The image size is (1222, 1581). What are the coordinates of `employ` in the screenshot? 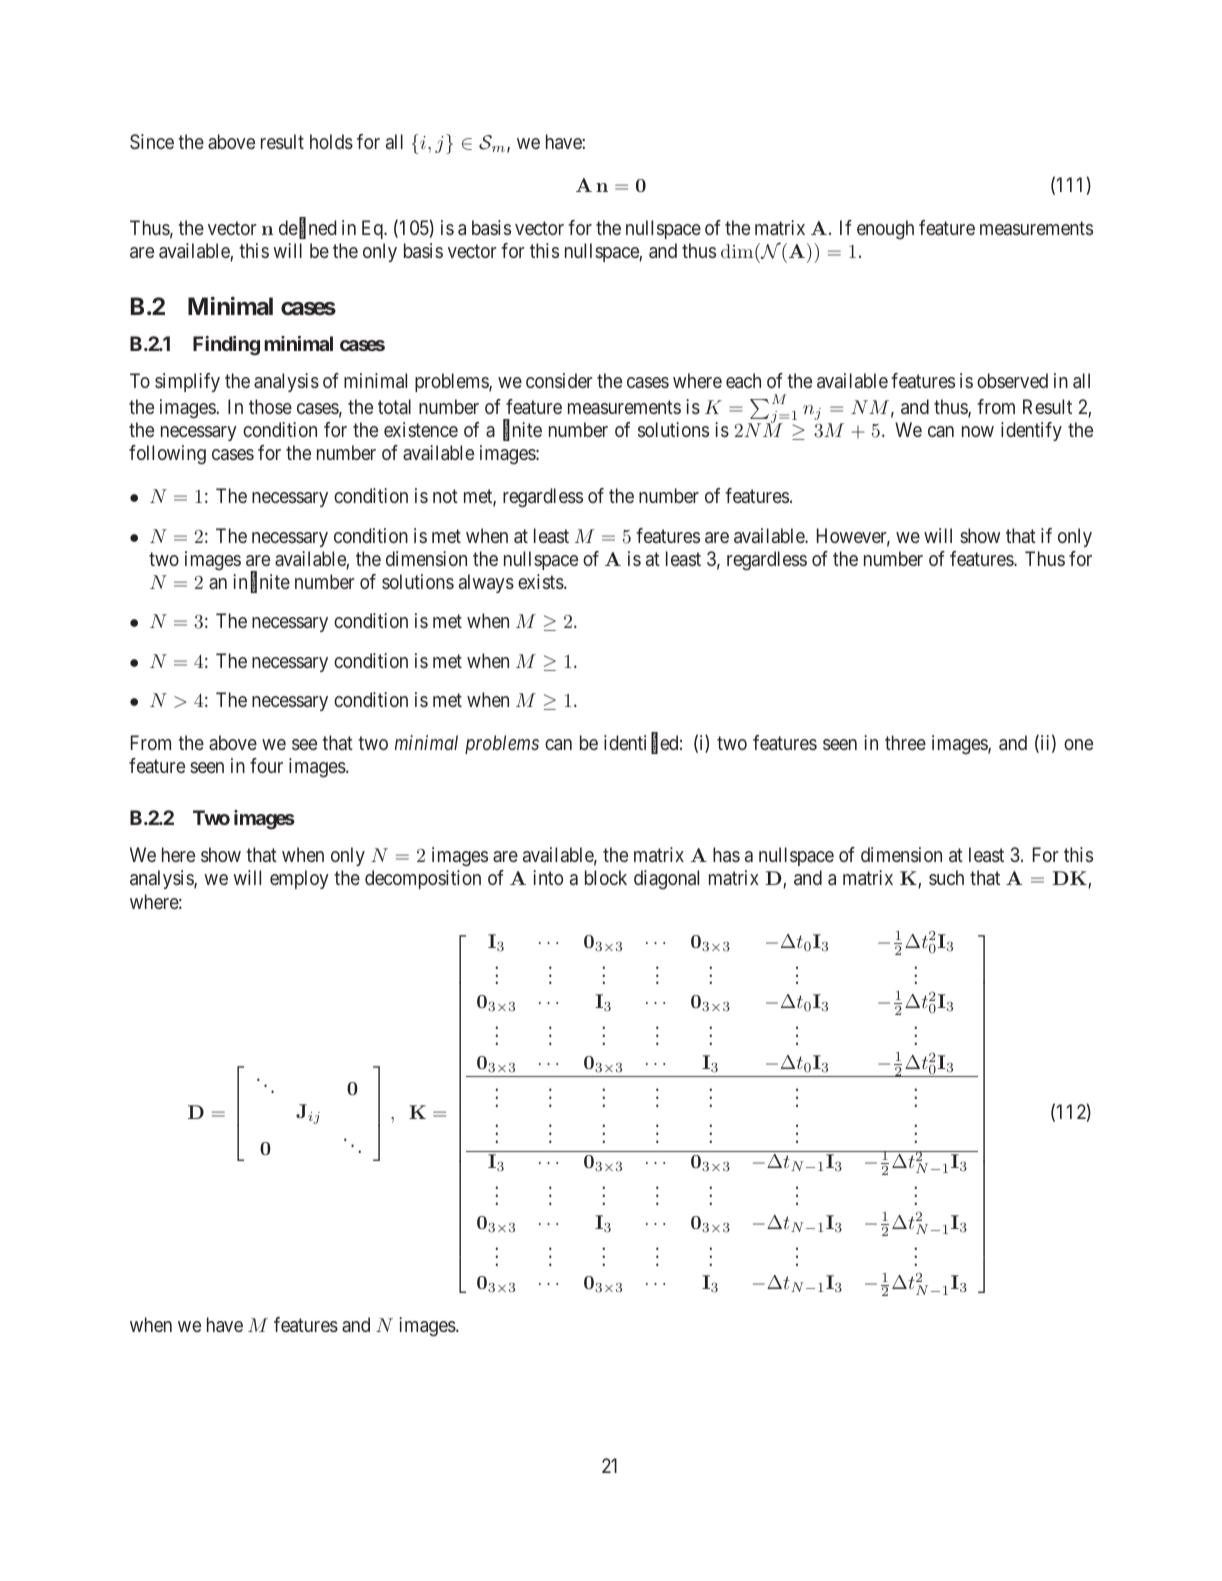 It's located at (299, 879).
